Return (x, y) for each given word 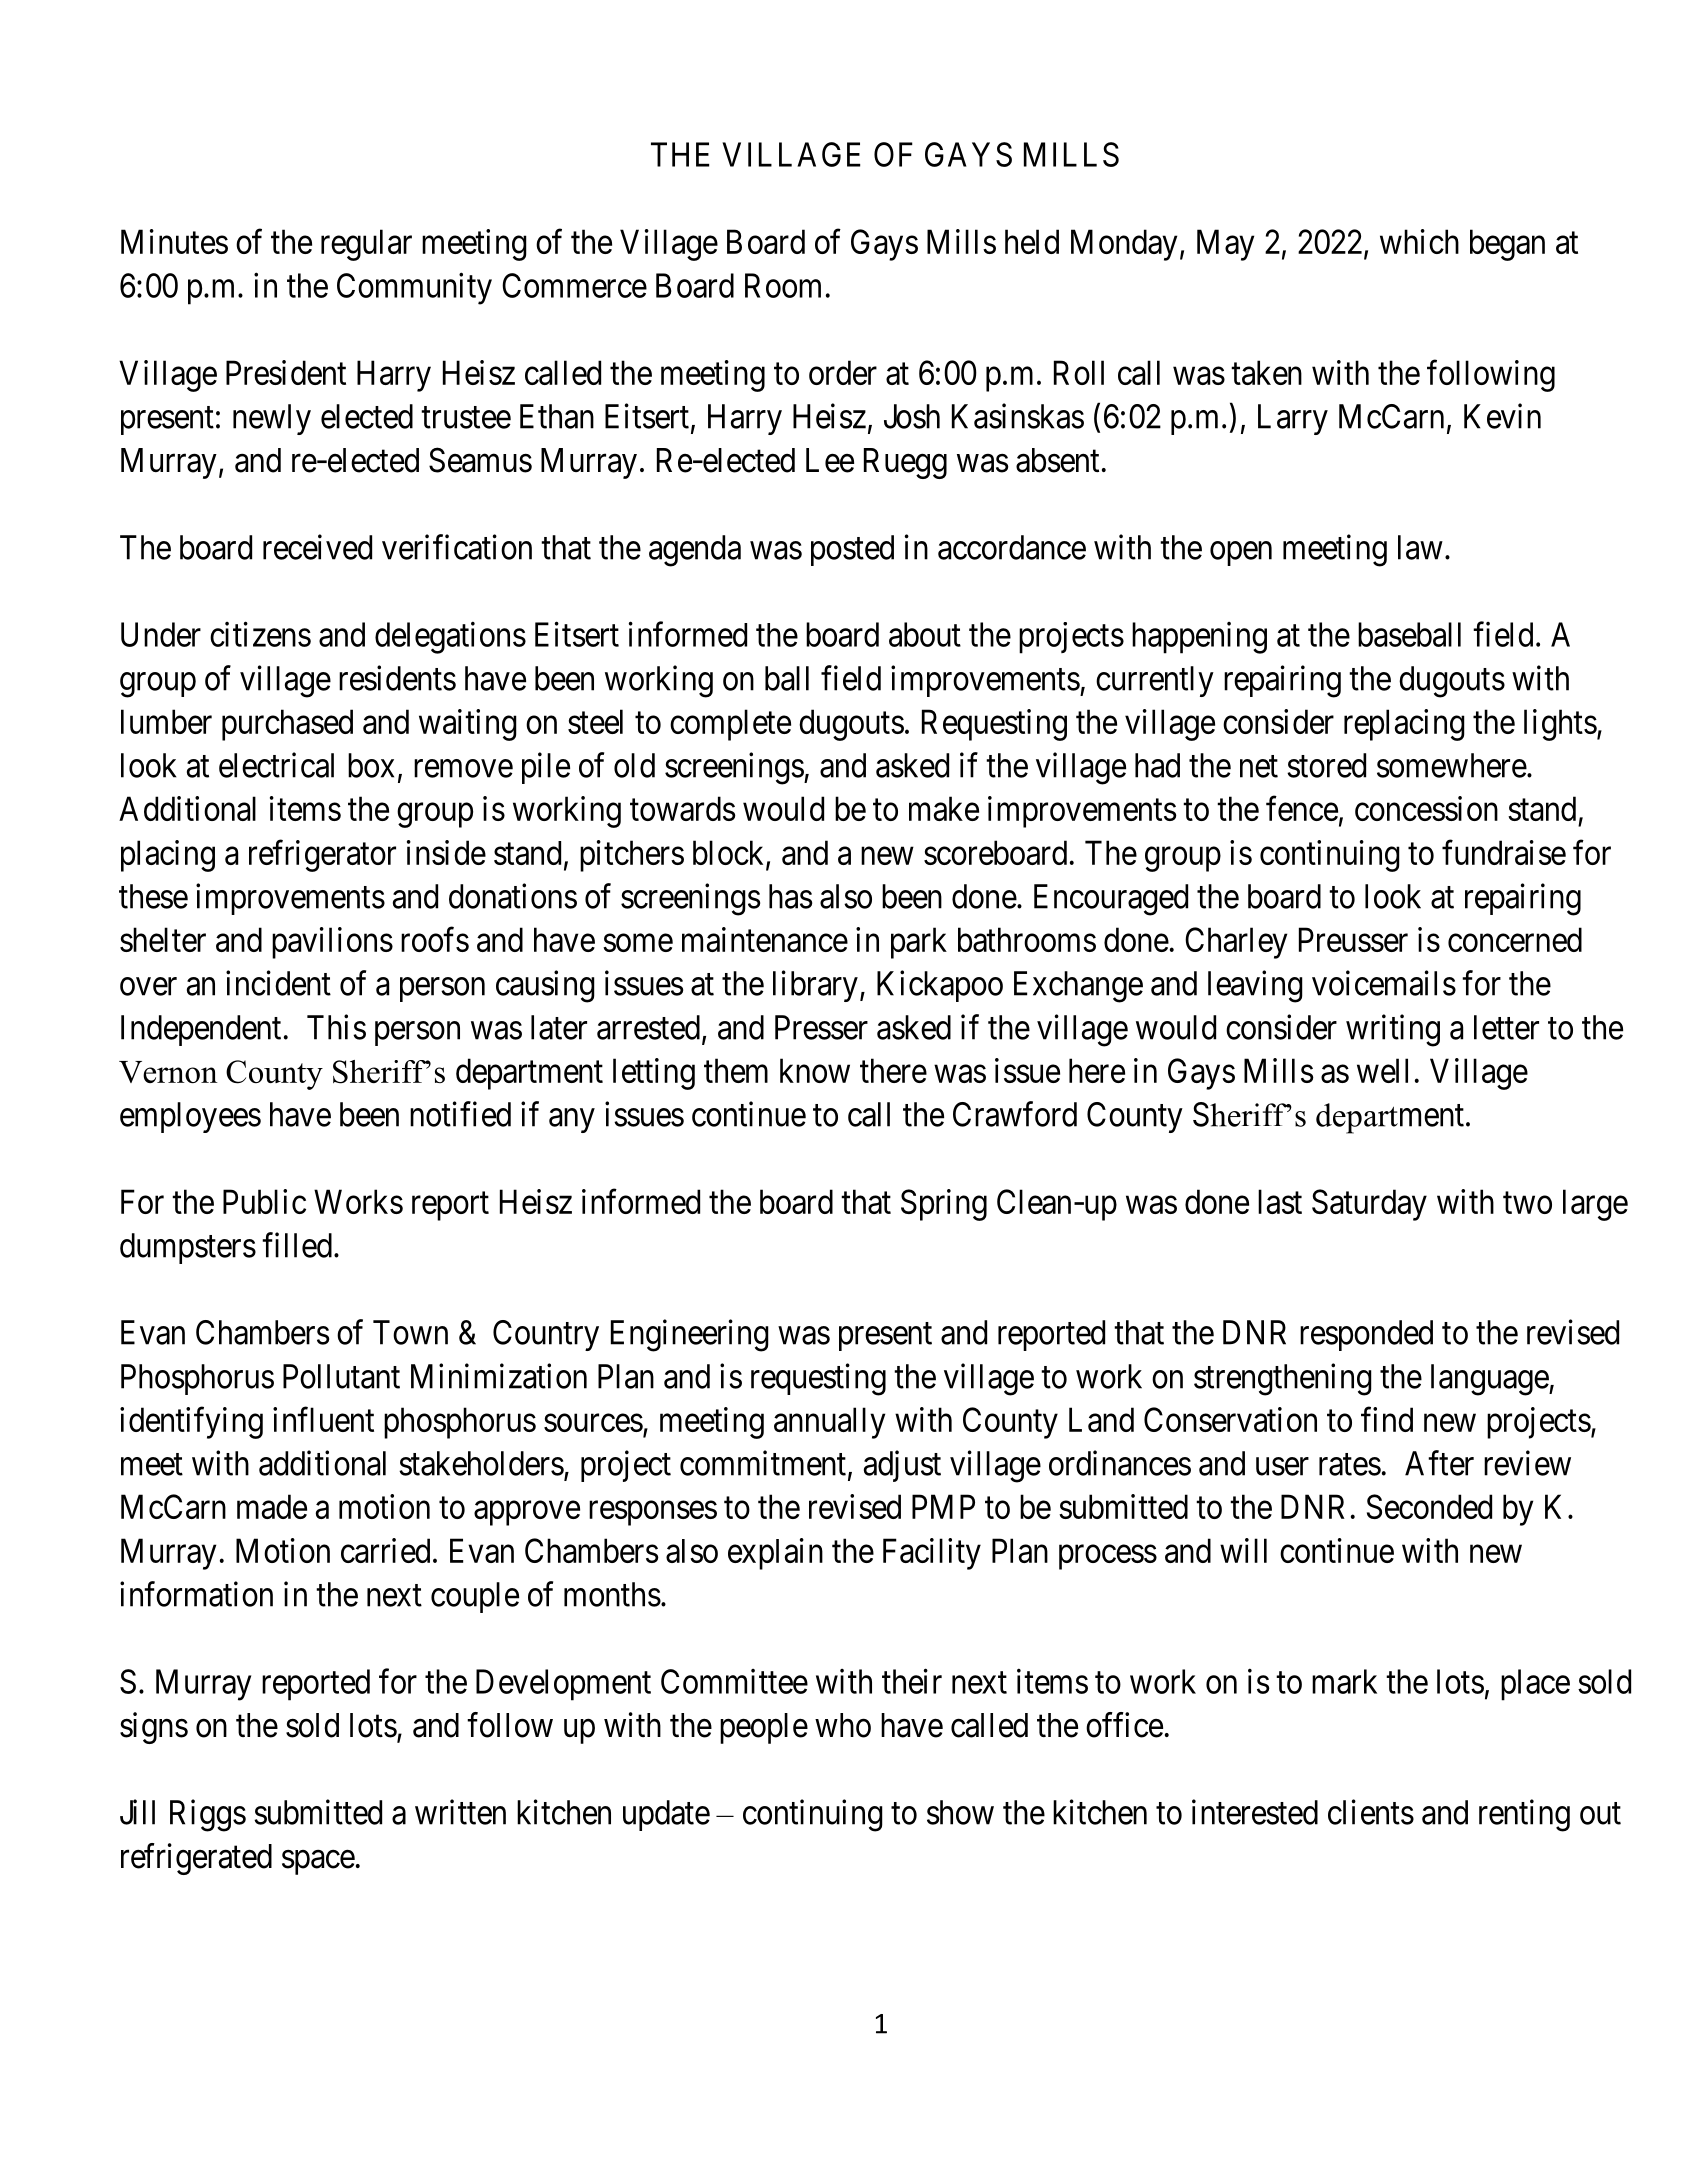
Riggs (208, 1815)
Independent (201, 1030)
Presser (821, 1027)
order (843, 372)
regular (366, 245)
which (1419, 241)
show (960, 1812)
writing (1393, 1030)
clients (1371, 1812)
